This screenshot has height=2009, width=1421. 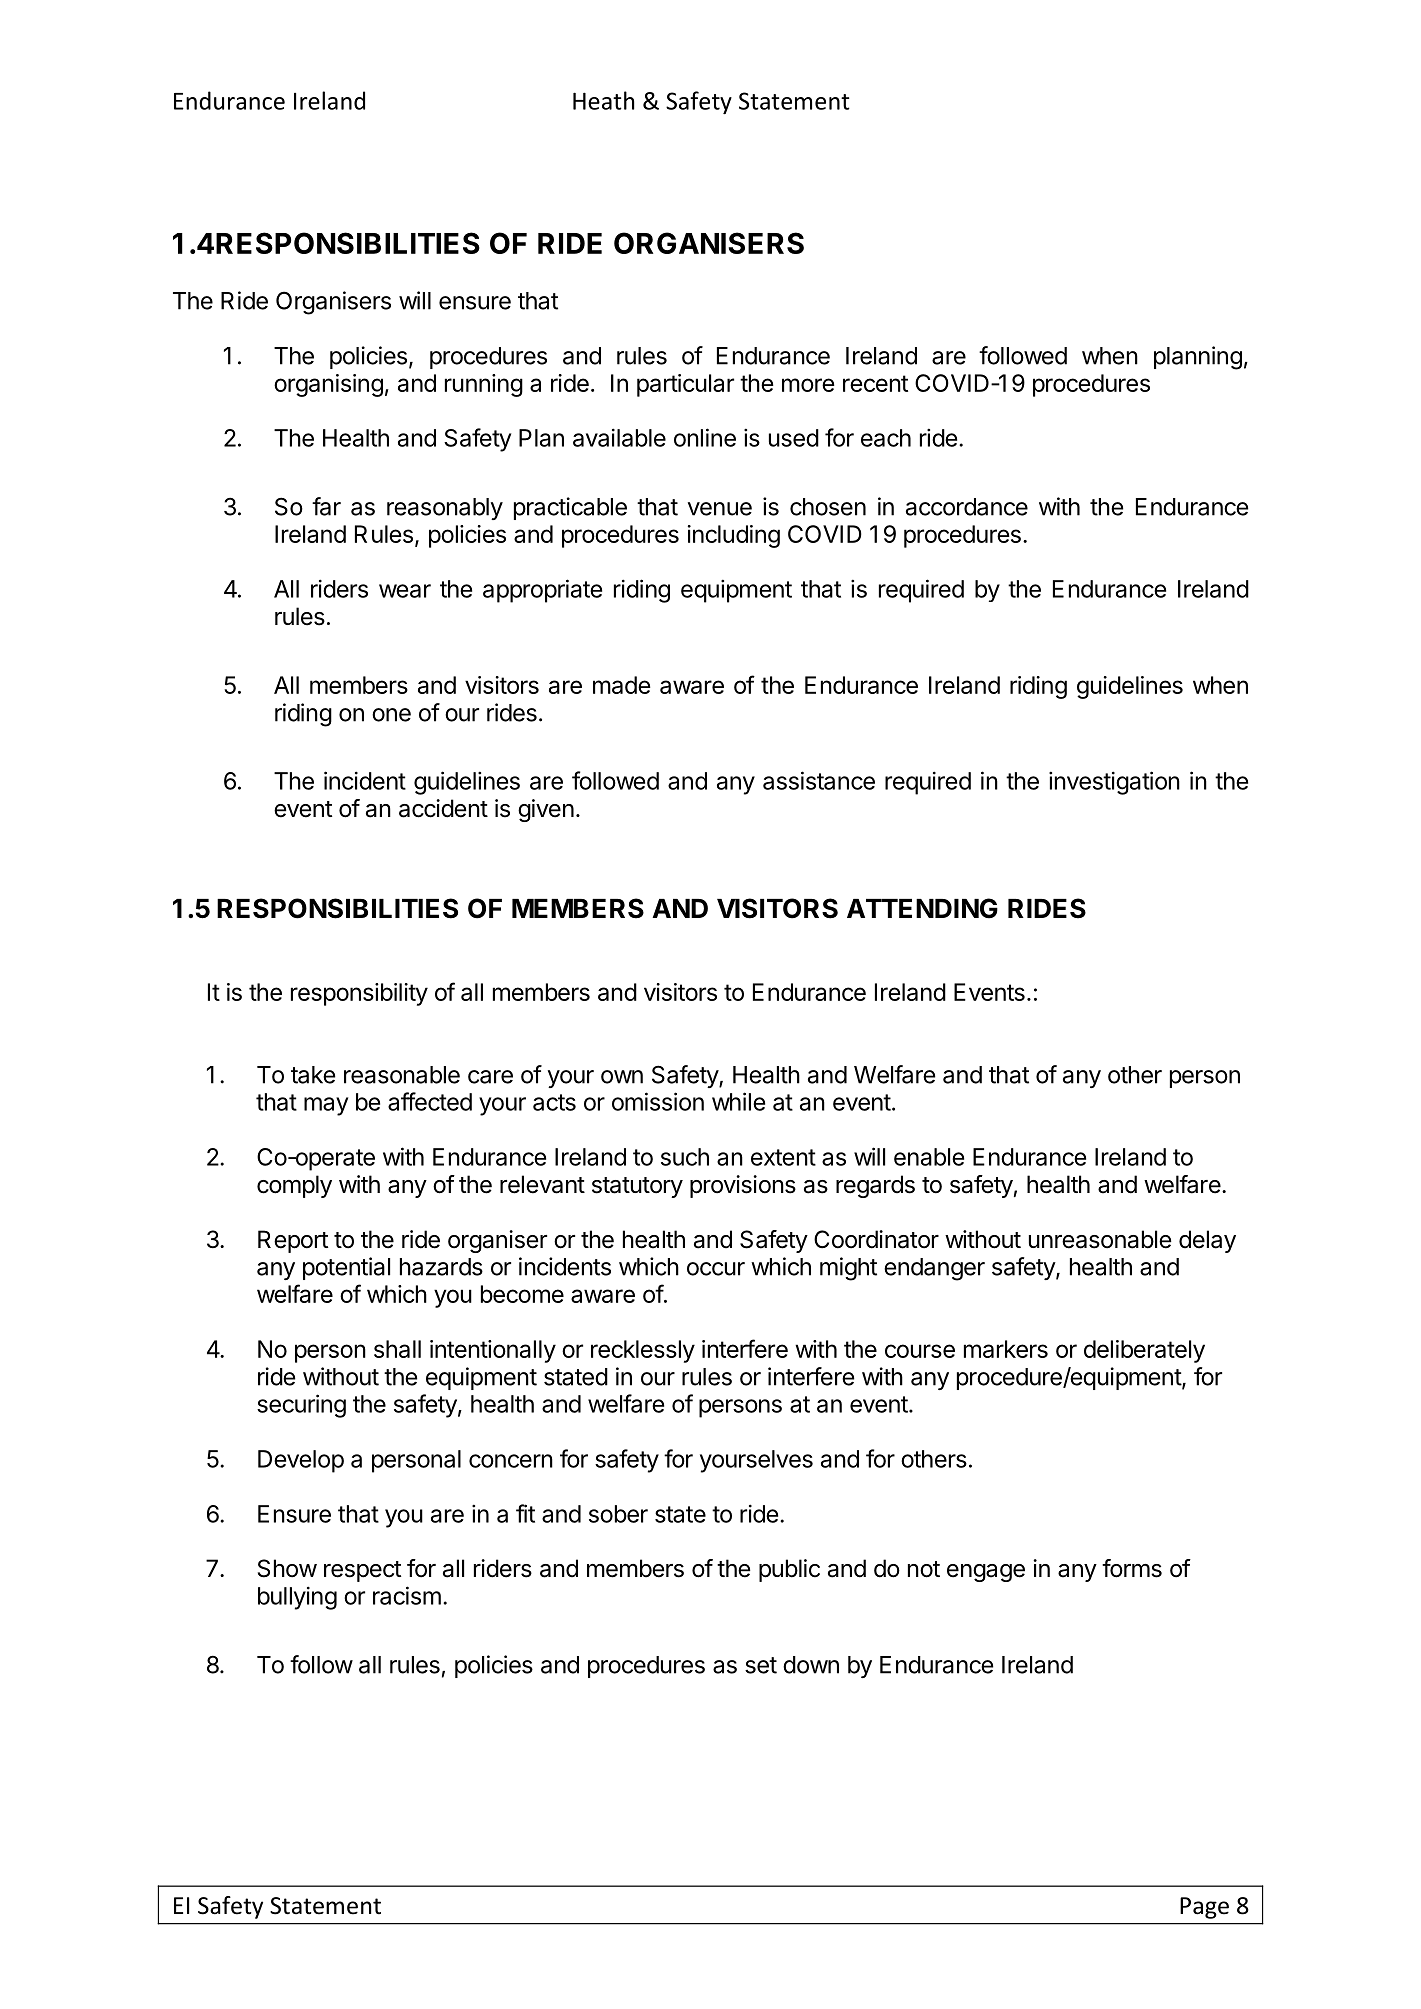 What do you see at coordinates (1144, 1351) in the screenshot?
I see `deliberately` at bounding box center [1144, 1351].
